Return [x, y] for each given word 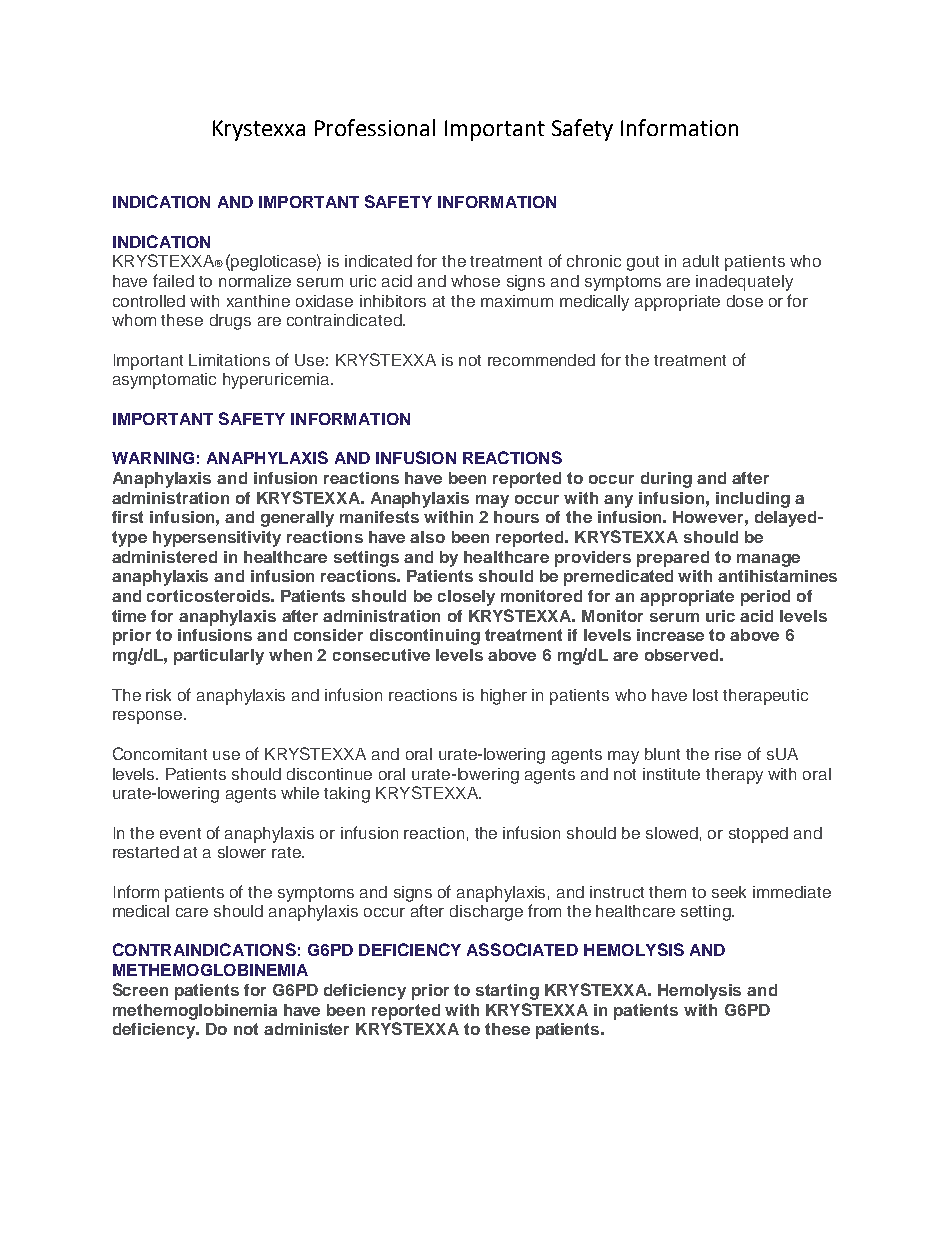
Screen [140, 989]
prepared [673, 559]
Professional [375, 127]
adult [701, 261]
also [427, 537]
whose [475, 281]
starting [507, 992]
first [127, 517]
